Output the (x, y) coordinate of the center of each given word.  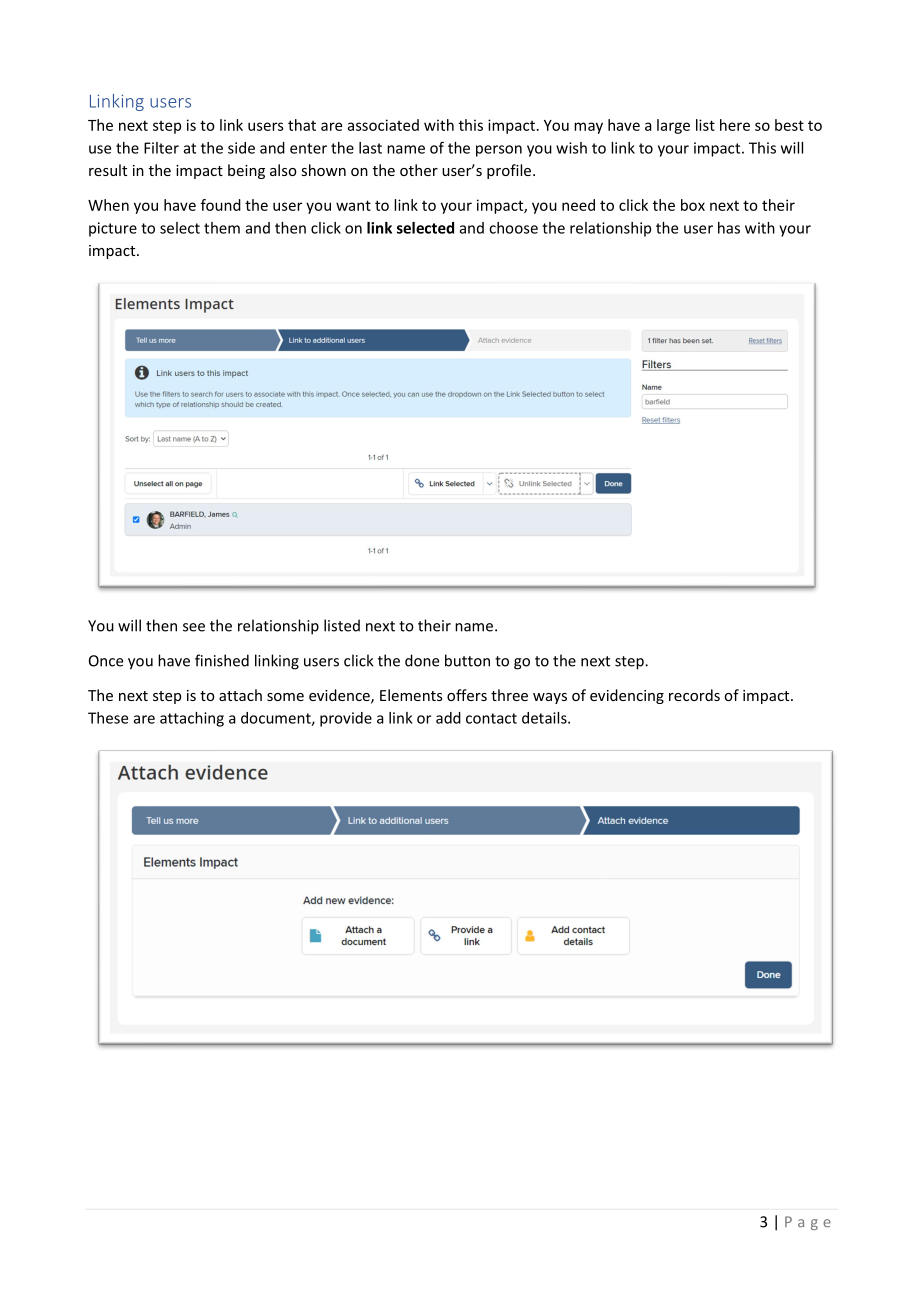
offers (467, 695)
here (735, 125)
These (108, 718)
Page (808, 1223)
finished (222, 660)
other (419, 170)
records (694, 695)
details (545, 718)
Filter (161, 148)
